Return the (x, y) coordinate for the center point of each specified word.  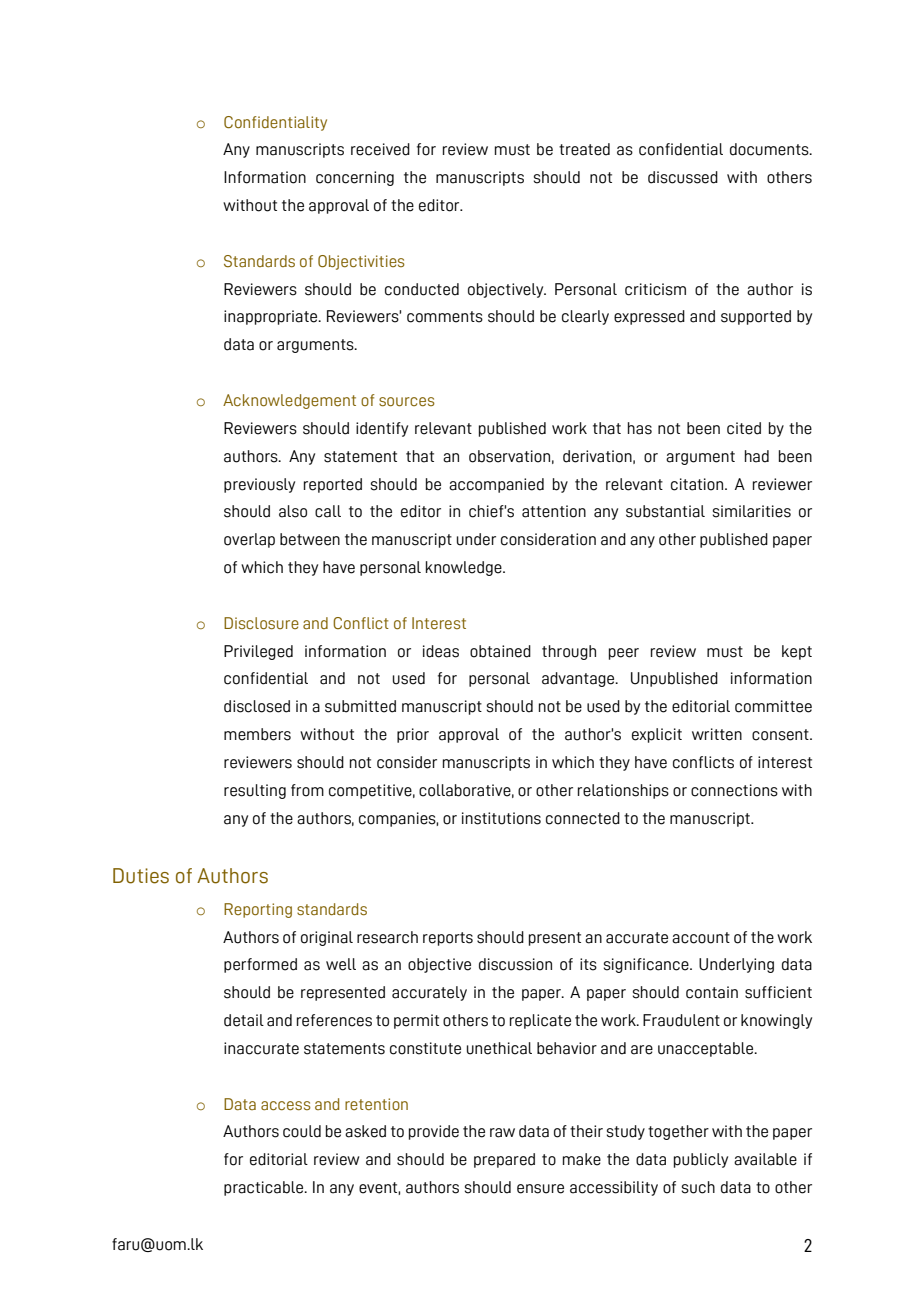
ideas (441, 651)
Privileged (258, 652)
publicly (701, 1160)
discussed (683, 177)
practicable (265, 1188)
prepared (504, 1160)
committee (773, 706)
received (380, 149)
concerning (355, 178)
